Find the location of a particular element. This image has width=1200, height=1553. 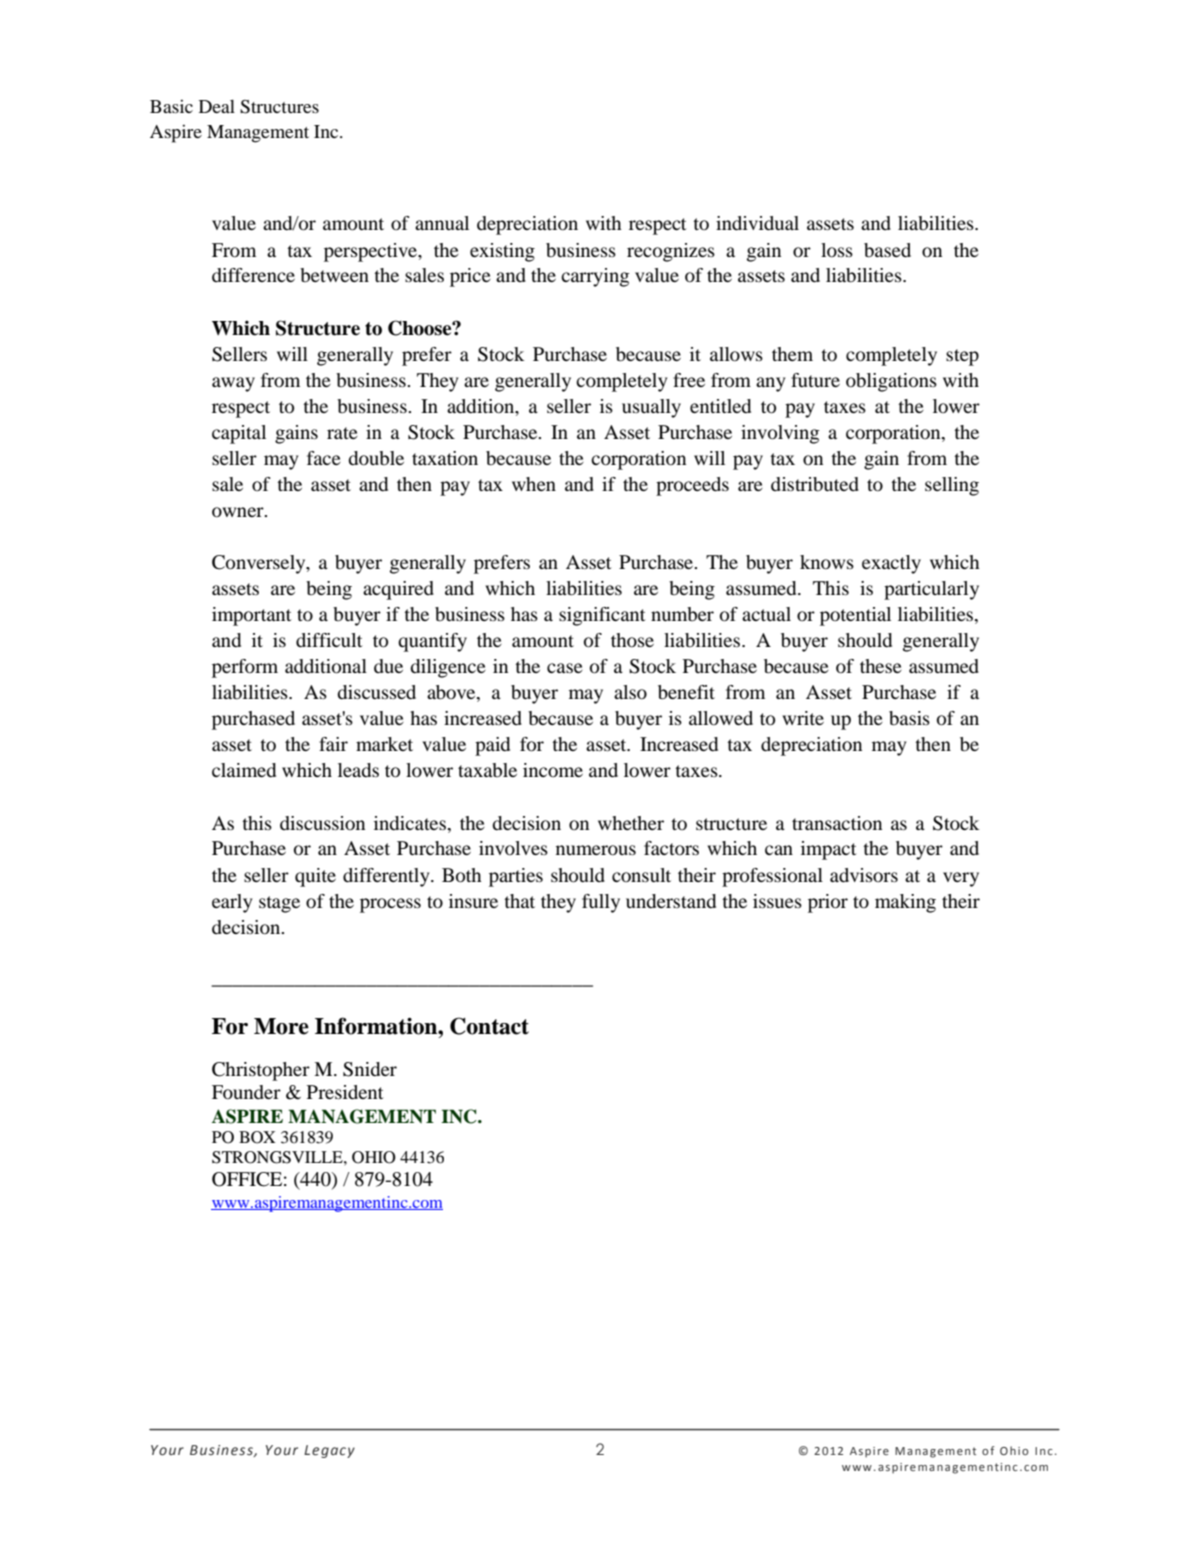

Contact is located at coordinates (489, 1026).
